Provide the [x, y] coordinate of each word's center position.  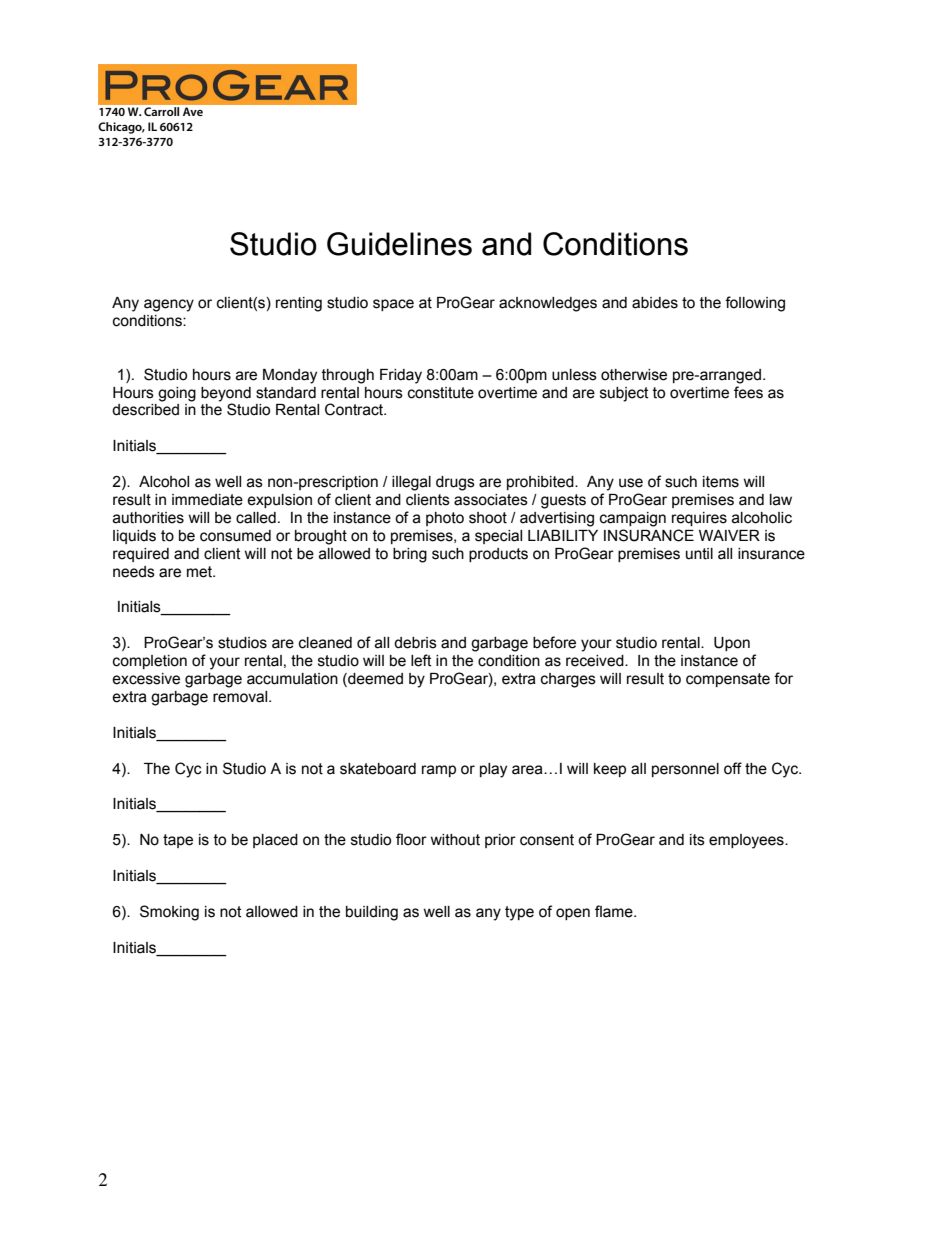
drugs [455, 483]
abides [655, 303]
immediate [207, 500]
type [519, 913]
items [721, 482]
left [421, 660]
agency [169, 305]
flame [615, 911]
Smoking [169, 913]
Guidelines [399, 244]
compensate [728, 680]
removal [241, 697]
